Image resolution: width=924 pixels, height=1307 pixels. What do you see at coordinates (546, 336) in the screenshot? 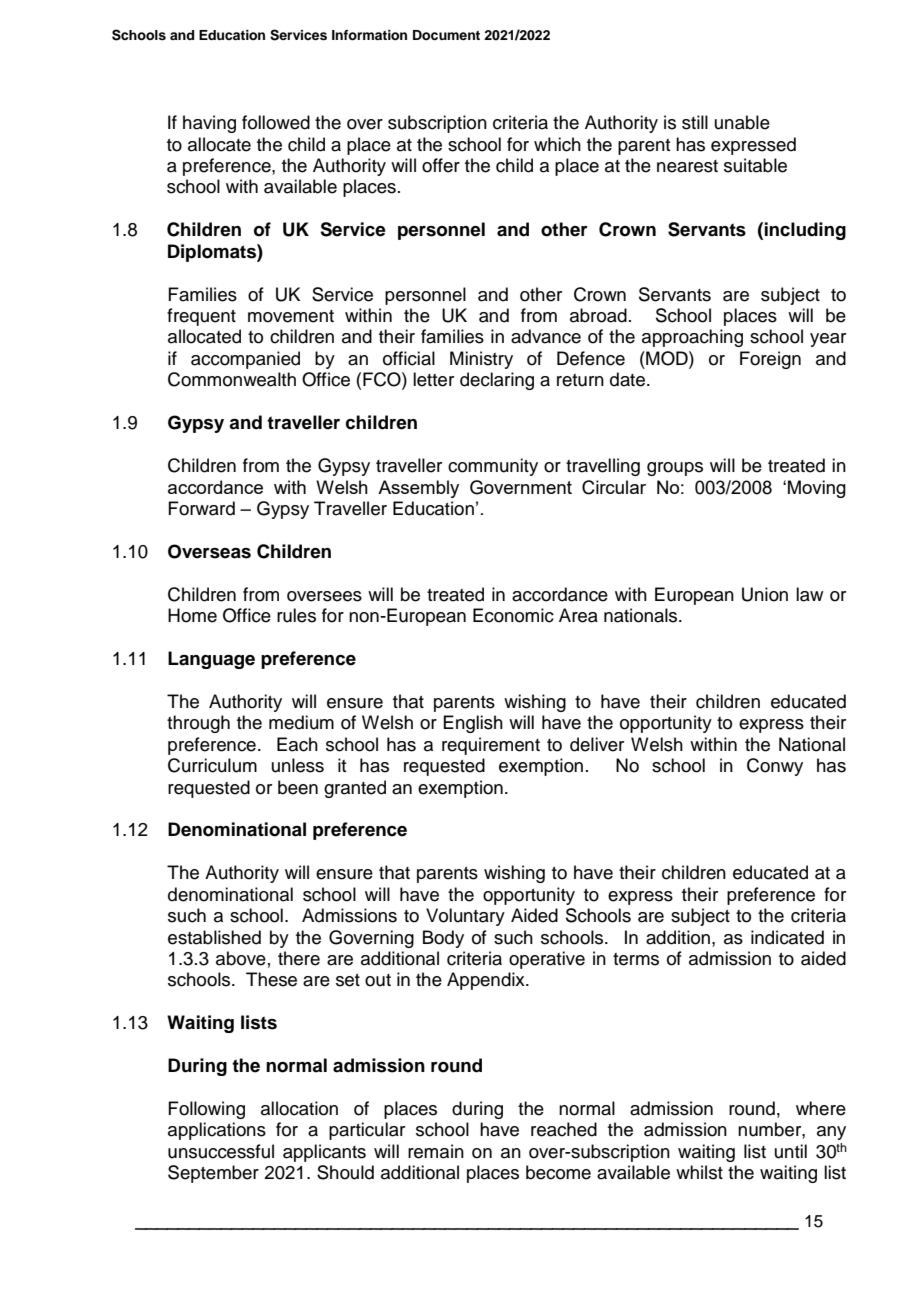
I see `advance` at bounding box center [546, 336].
